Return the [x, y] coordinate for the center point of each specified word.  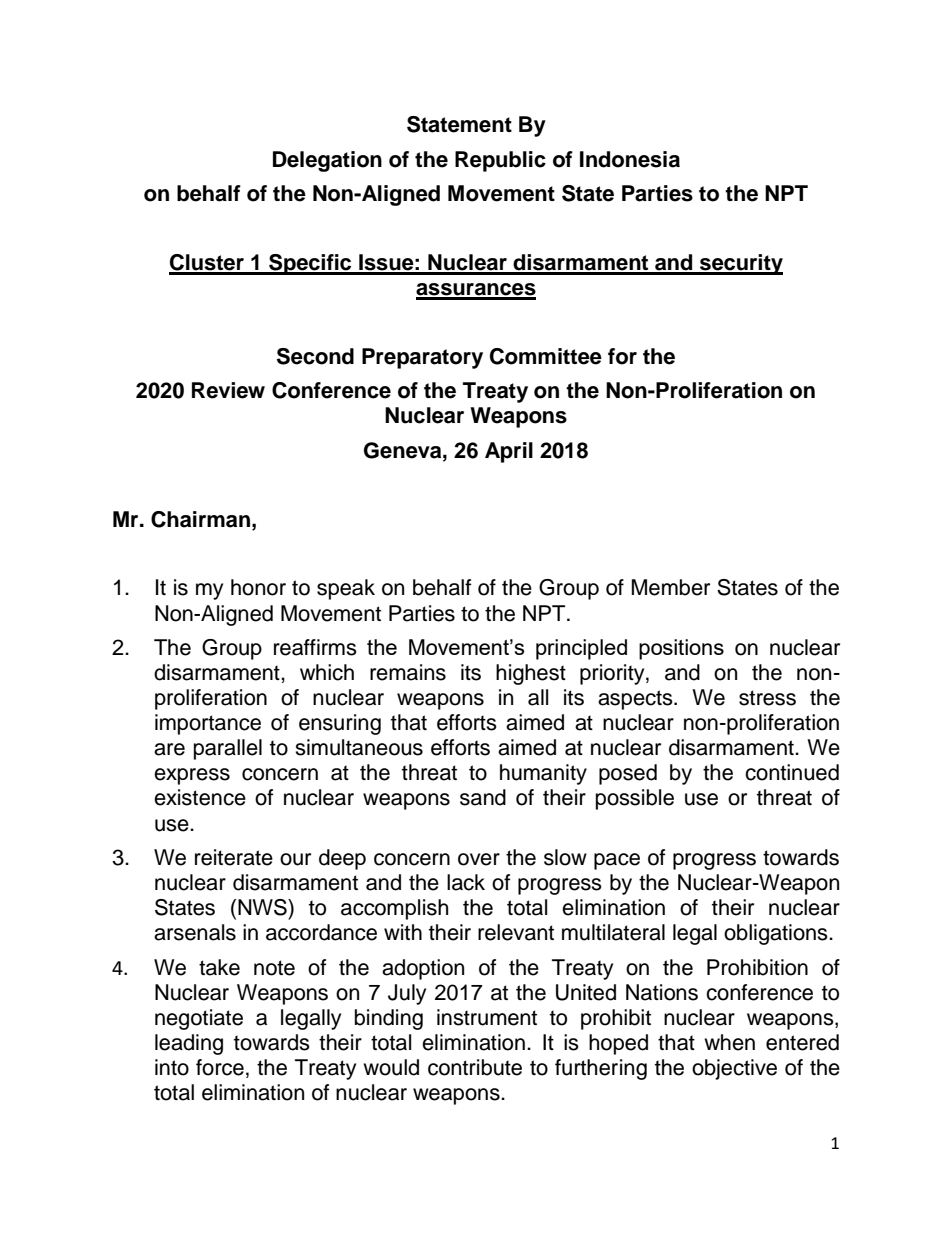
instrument [487, 1017]
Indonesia [630, 159]
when [729, 1042]
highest [531, 674]
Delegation [327, 161]
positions [681, 649]
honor [258, 587]
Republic [500, 161]
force [220, 1067]
